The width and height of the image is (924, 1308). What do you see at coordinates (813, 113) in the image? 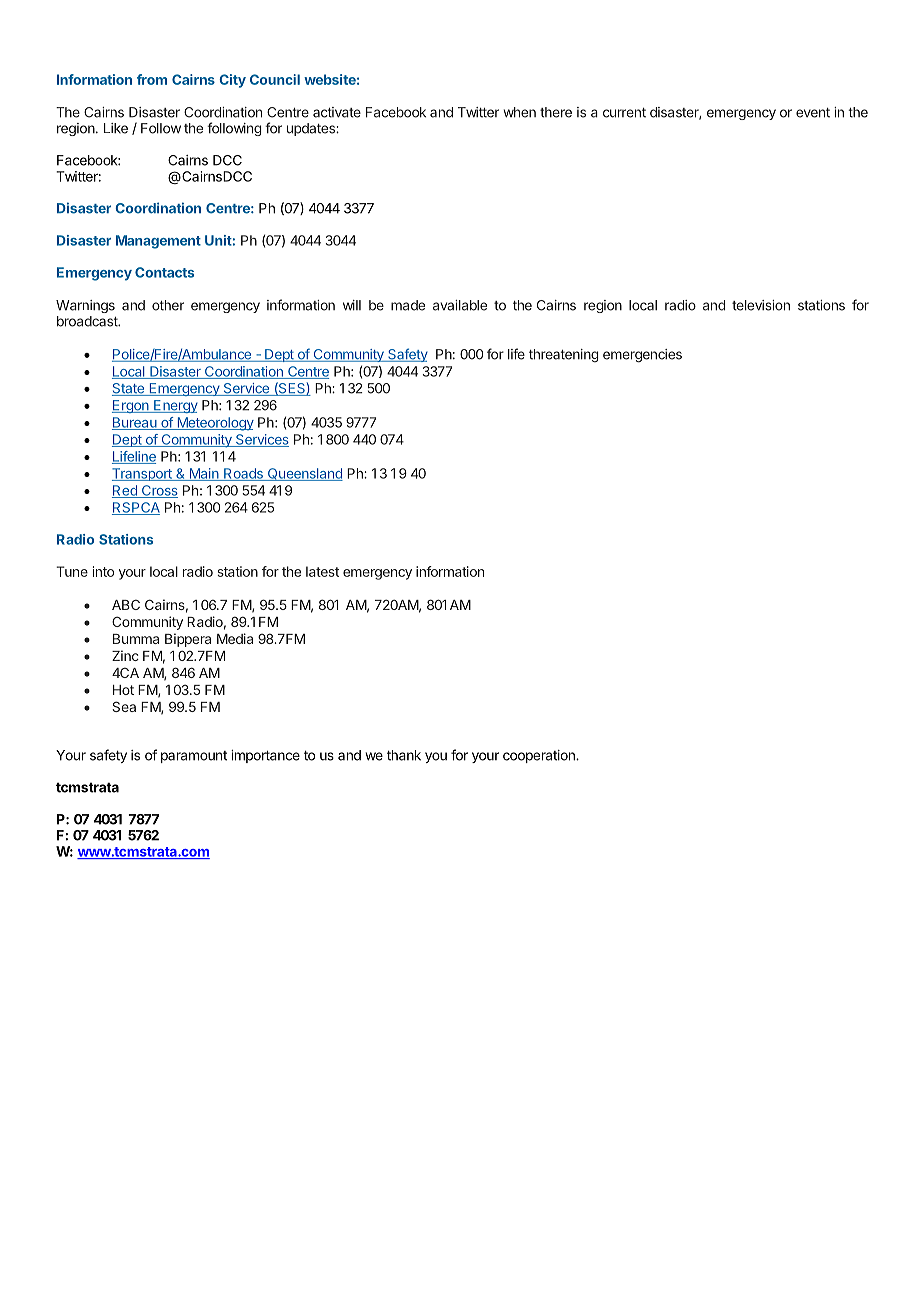
I see `event` at bounding box center [813, 113].
